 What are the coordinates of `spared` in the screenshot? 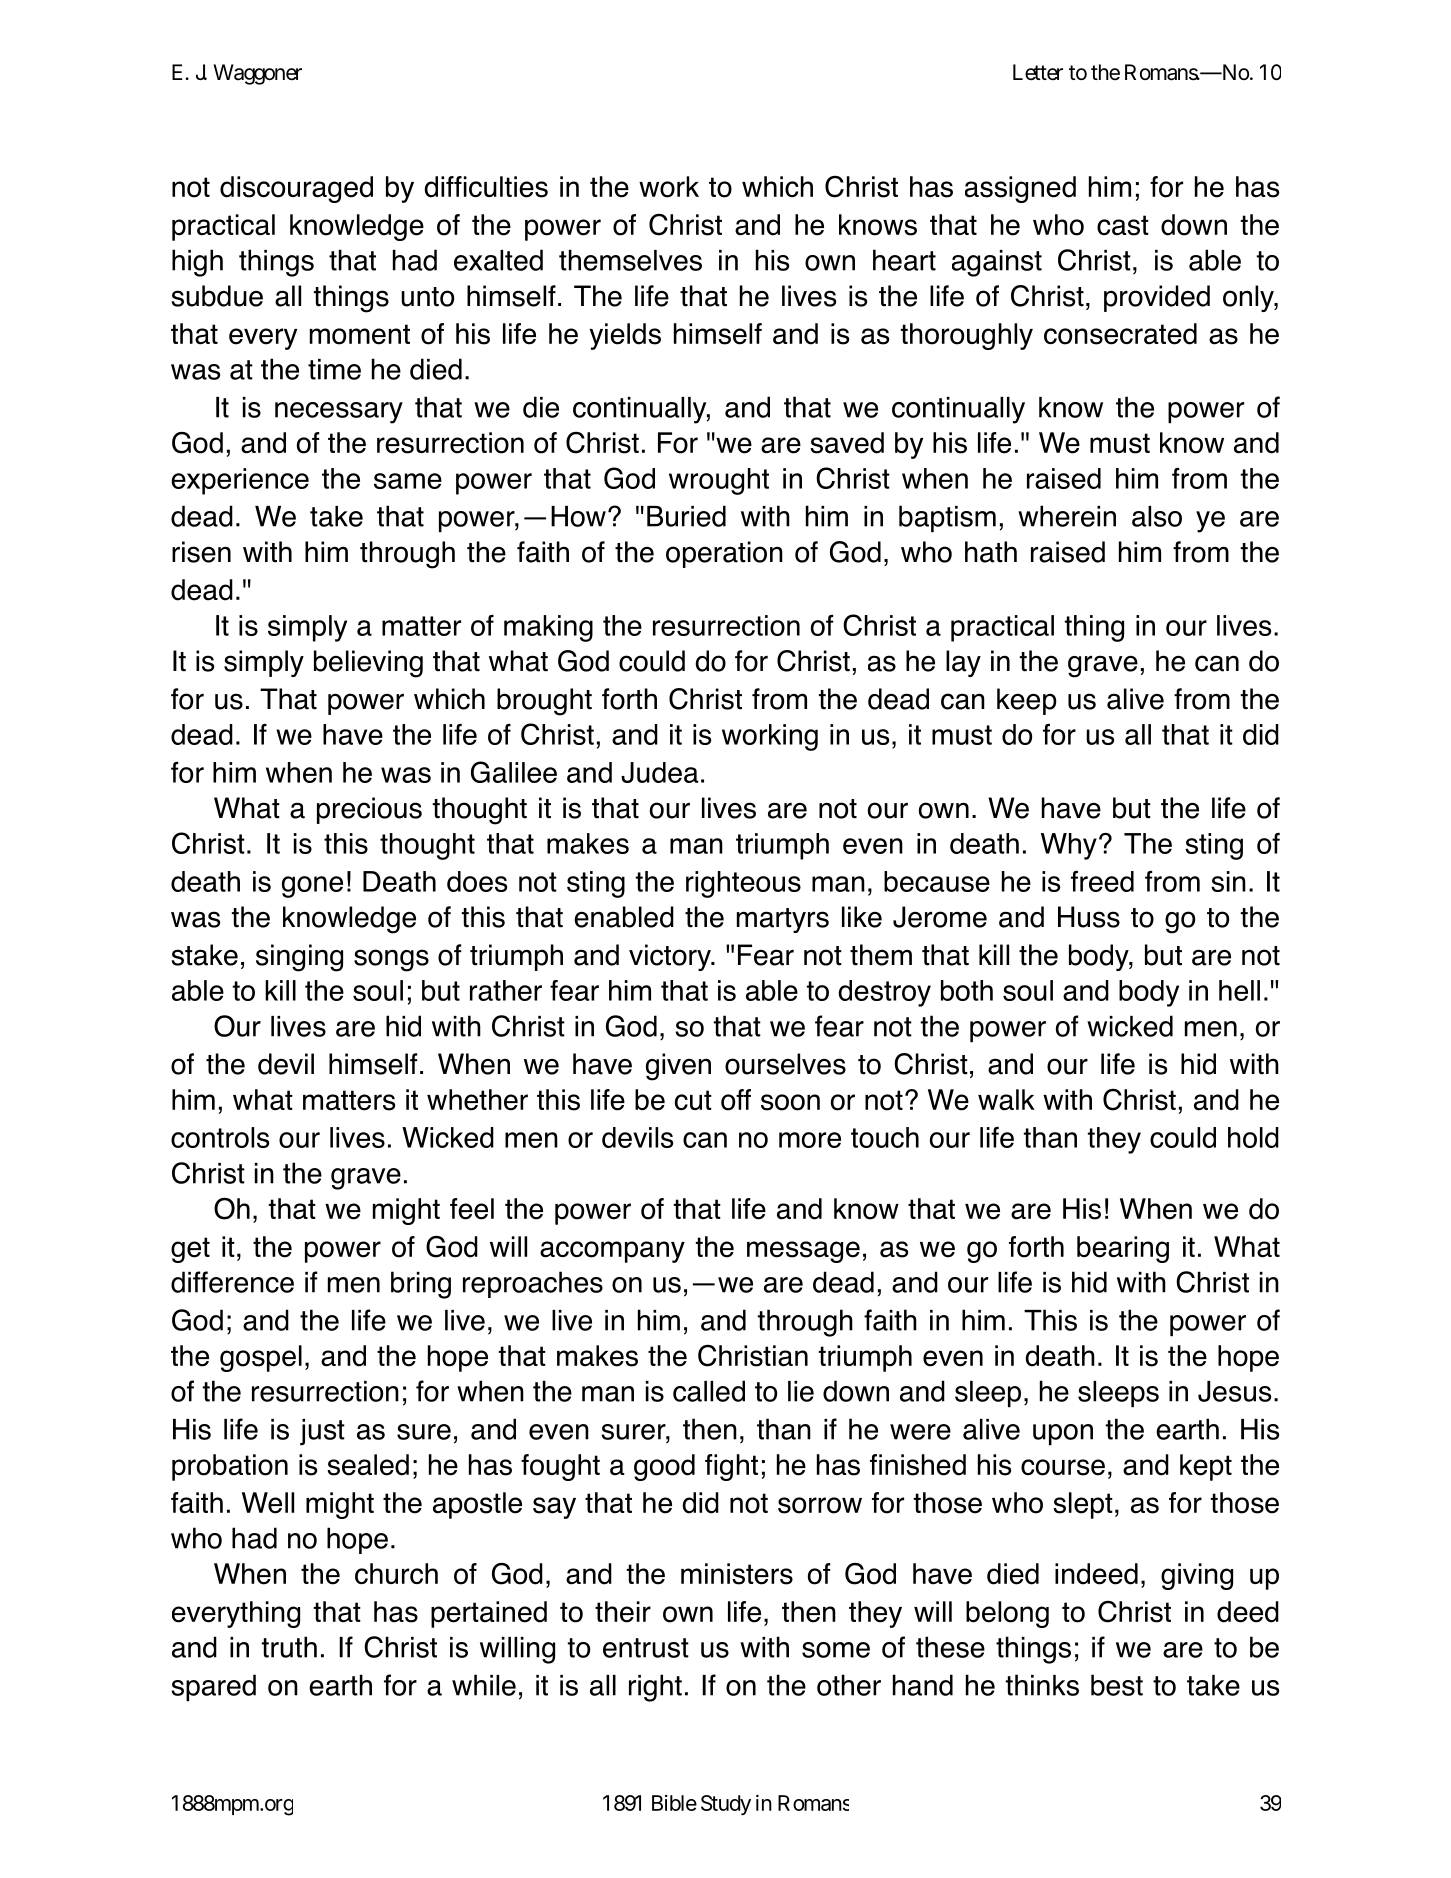 It's located at (213, 1687).
